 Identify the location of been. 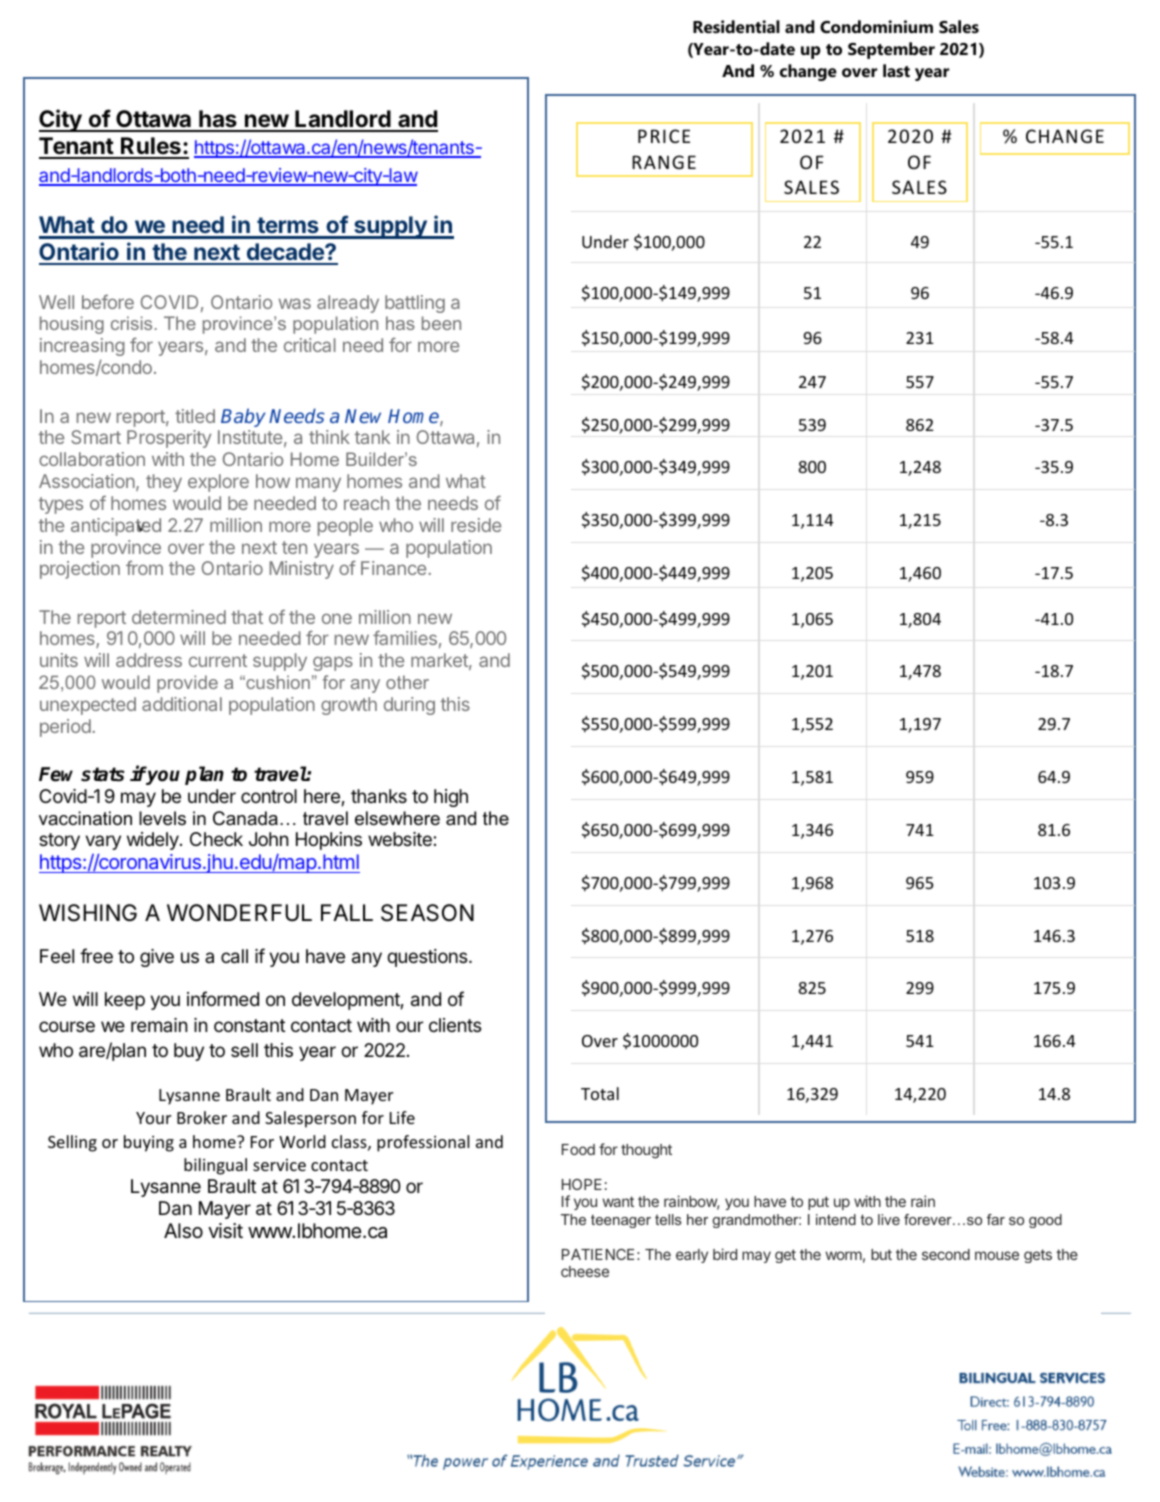
(441, 323).
